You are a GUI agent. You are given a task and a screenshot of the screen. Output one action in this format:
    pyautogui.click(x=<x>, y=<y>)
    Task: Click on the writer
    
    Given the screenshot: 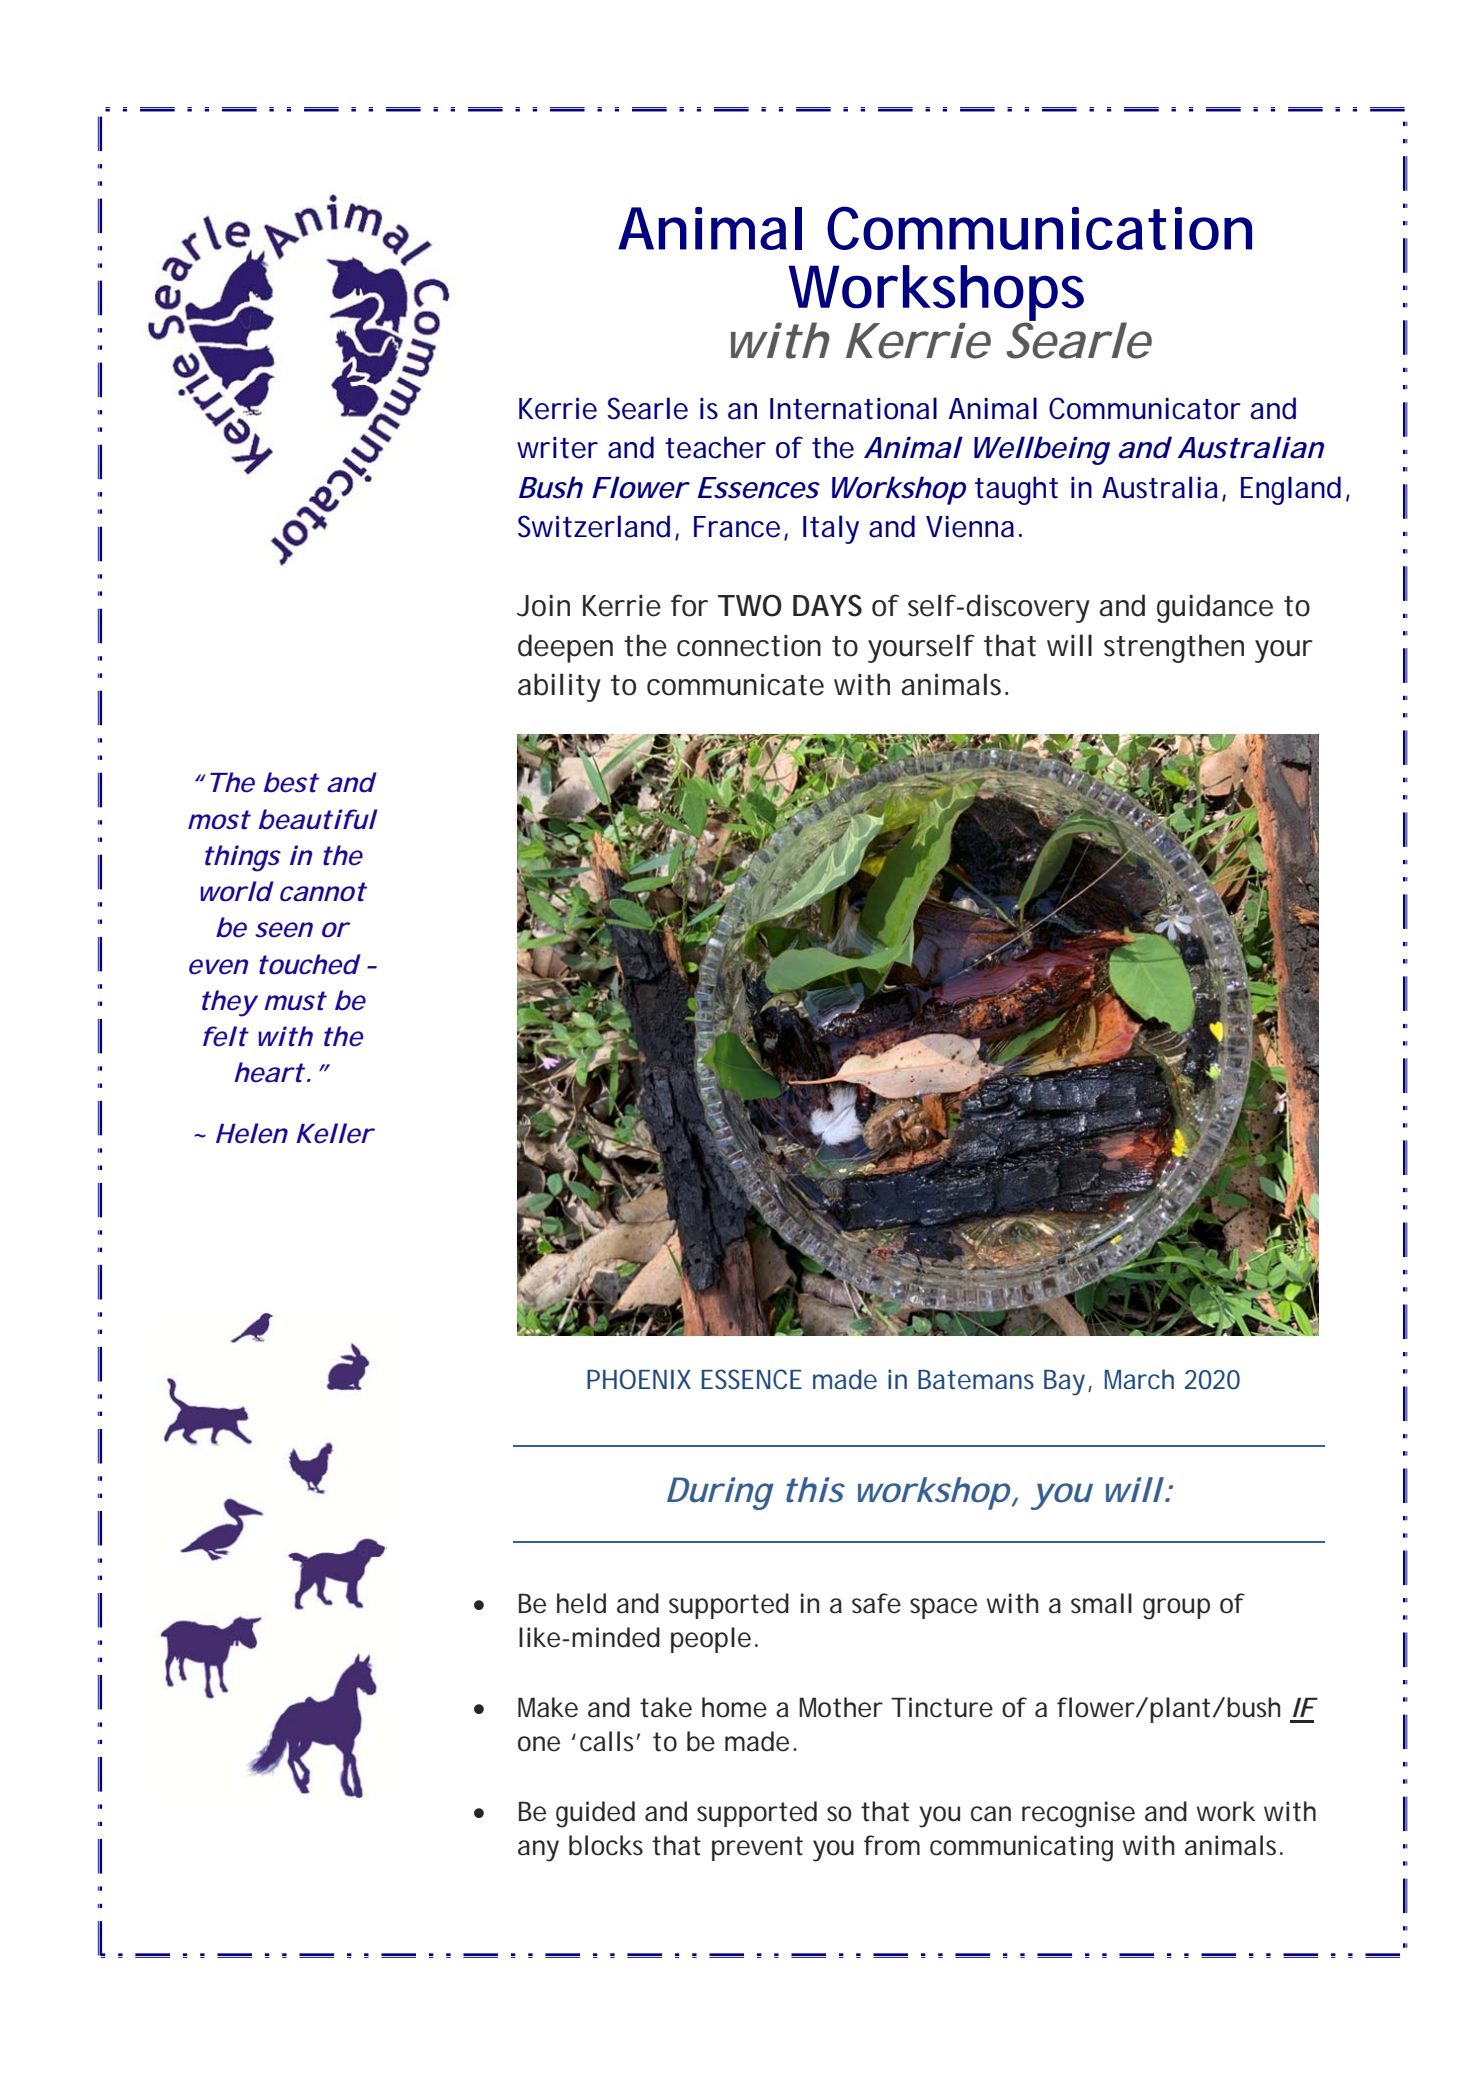 What is the action you would take?
    pyautogui.click(x=557, y=448)
